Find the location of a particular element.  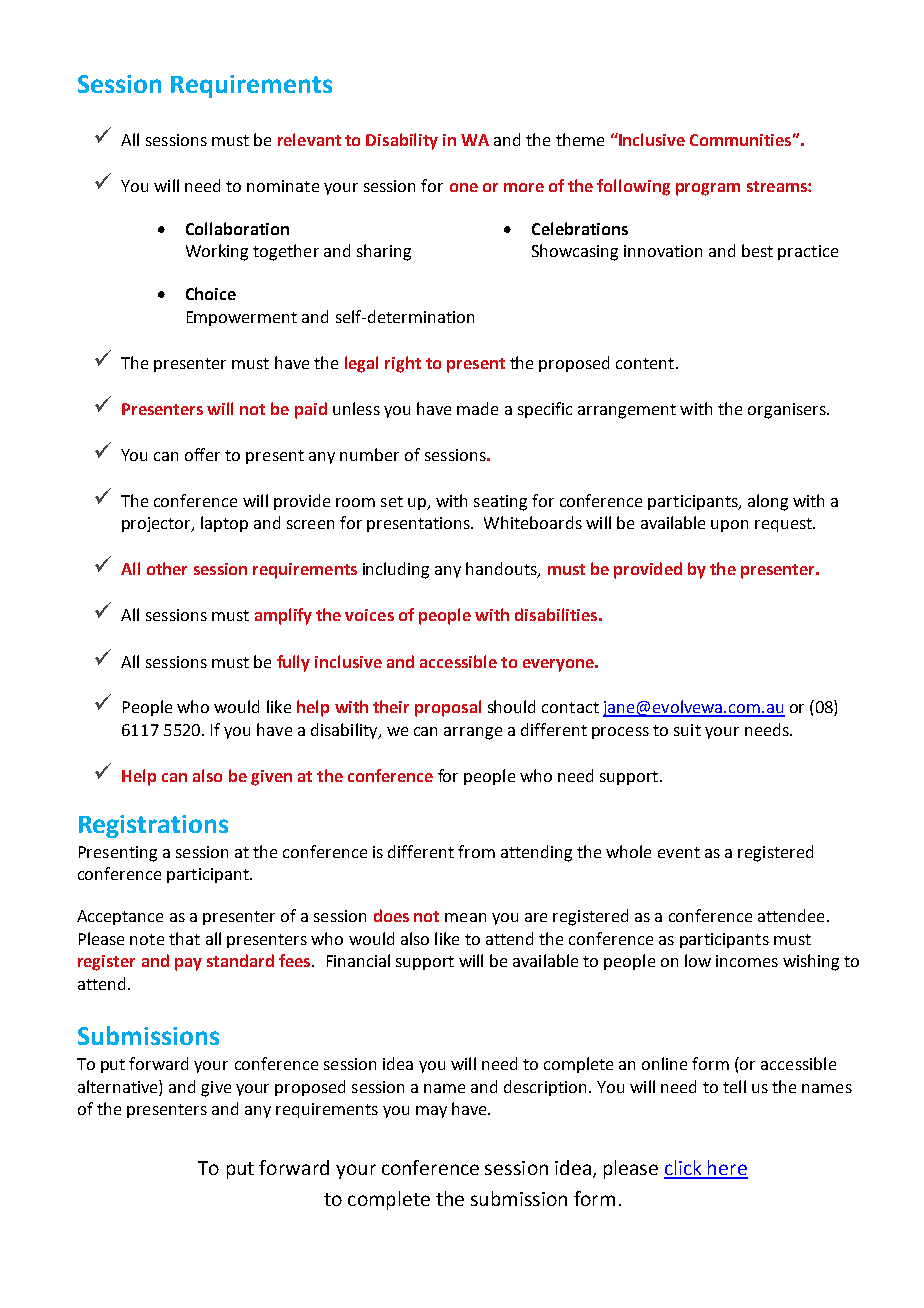

nominate is located at coordinates (283, 186).
